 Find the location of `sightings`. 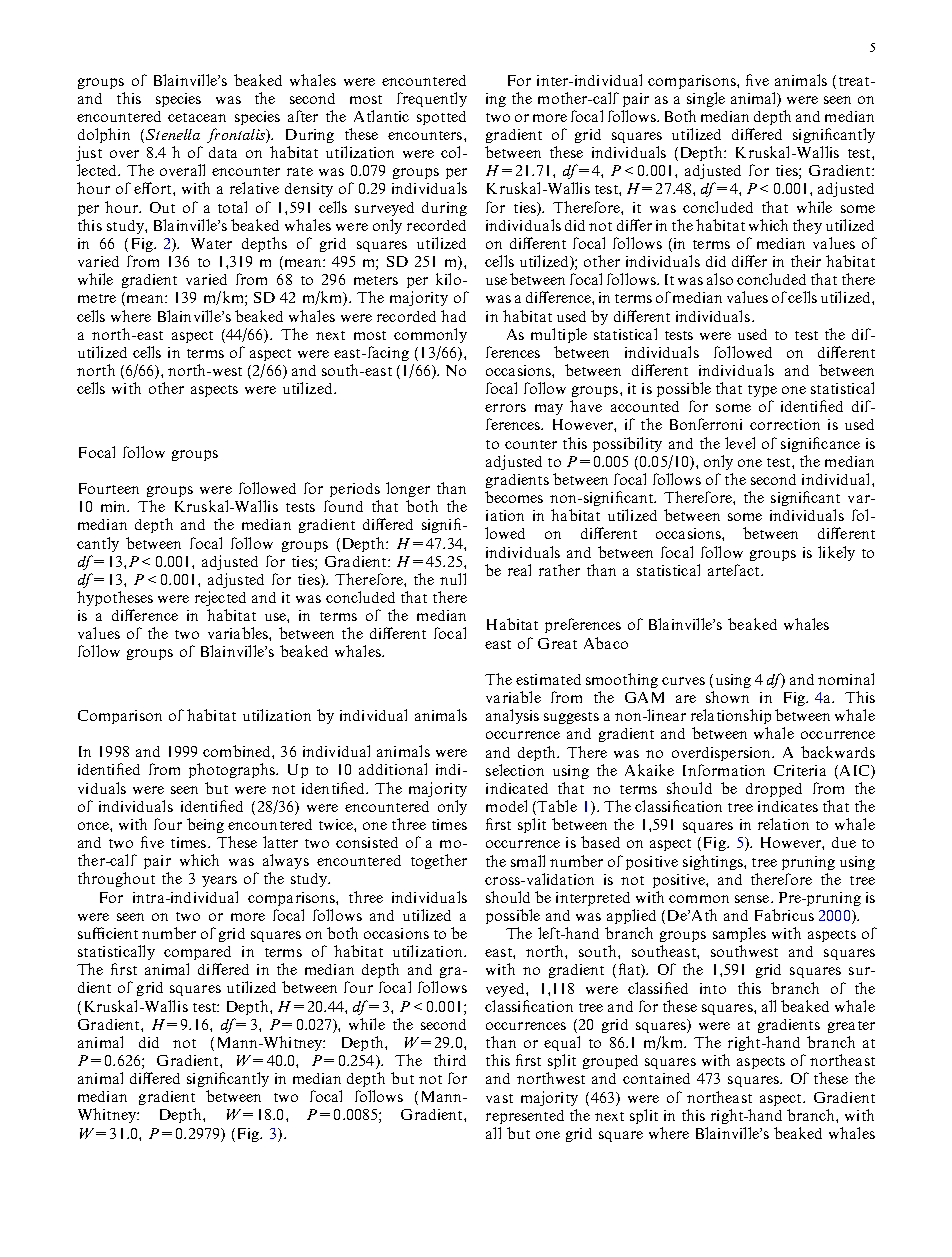

sightings is located at coordinates (714, 862).
